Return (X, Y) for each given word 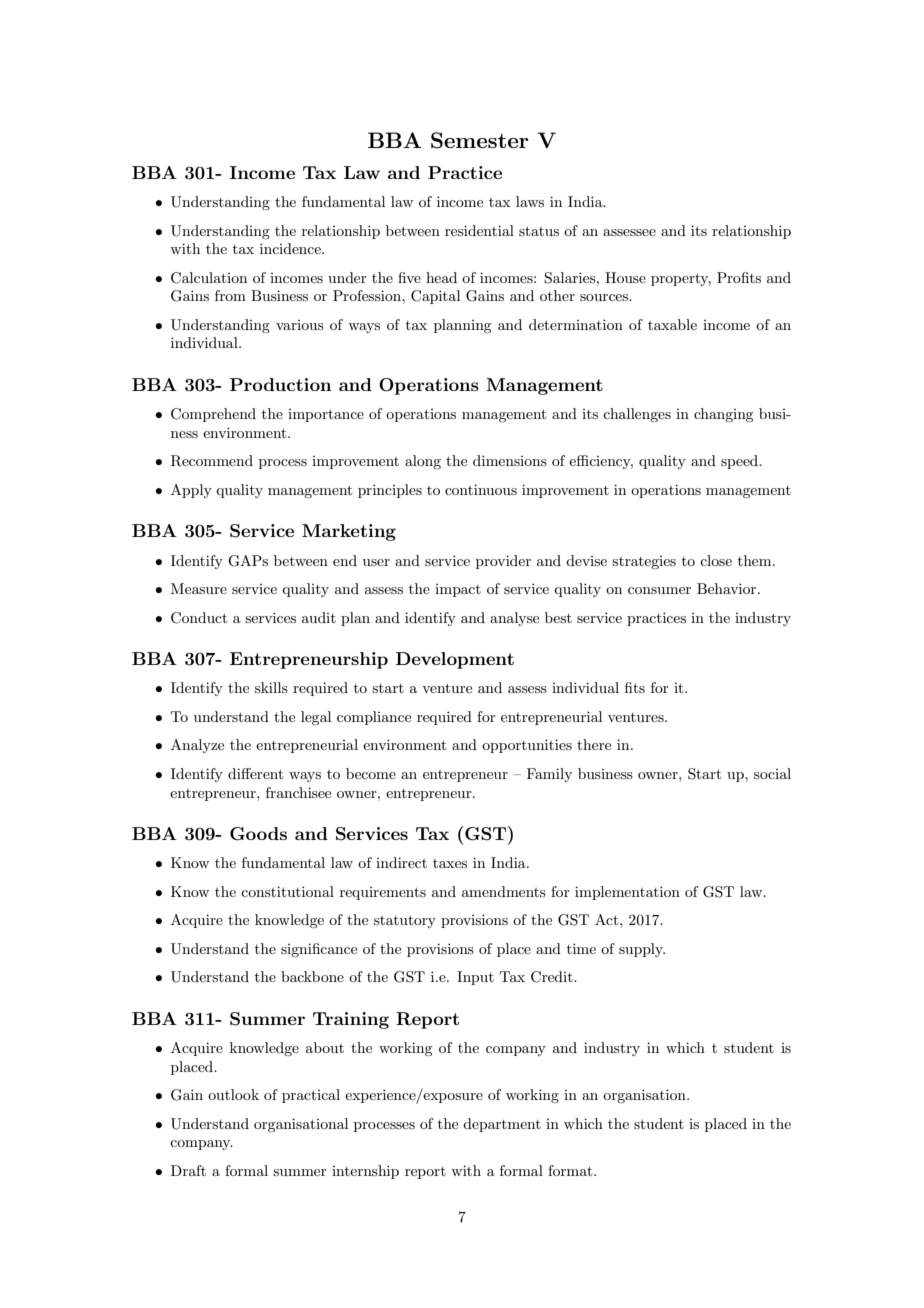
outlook (233, 1094)
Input (475, 978)
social (772, 773)
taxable (672, 324)
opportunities (527, 746)
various (300, 325)
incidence (291, 248)
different (255, 773)
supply (642, 950)
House (625, 277)
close (716, 560)
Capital (435, 297)
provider (503, 562)
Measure (199, 588)
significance (319, 950)
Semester (480, 140)
